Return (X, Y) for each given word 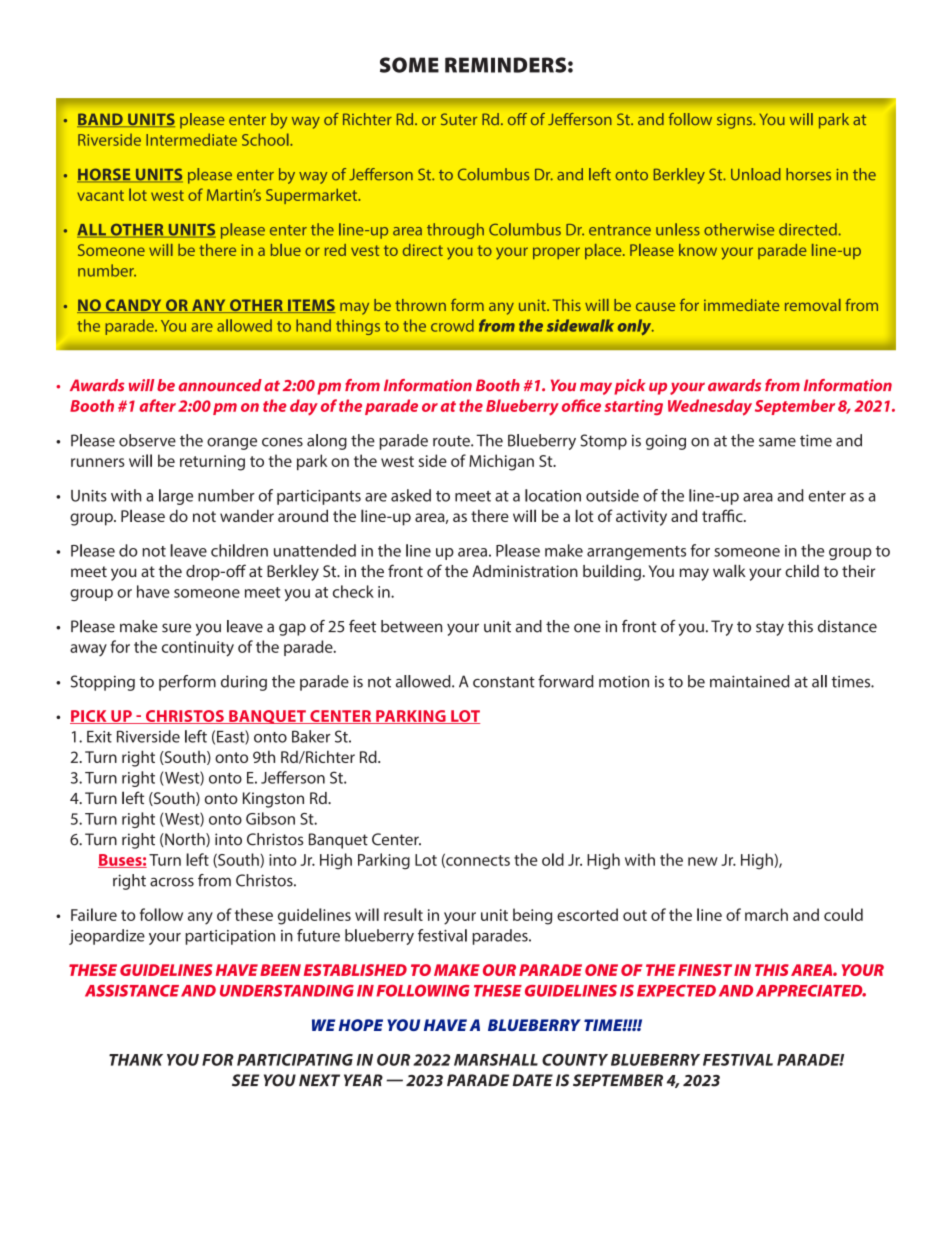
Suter (459, 119)
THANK (136, 1060)
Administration (525, 571)
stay (770, 628)
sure (176, 628)
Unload (756, 174)
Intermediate (191, 139)
